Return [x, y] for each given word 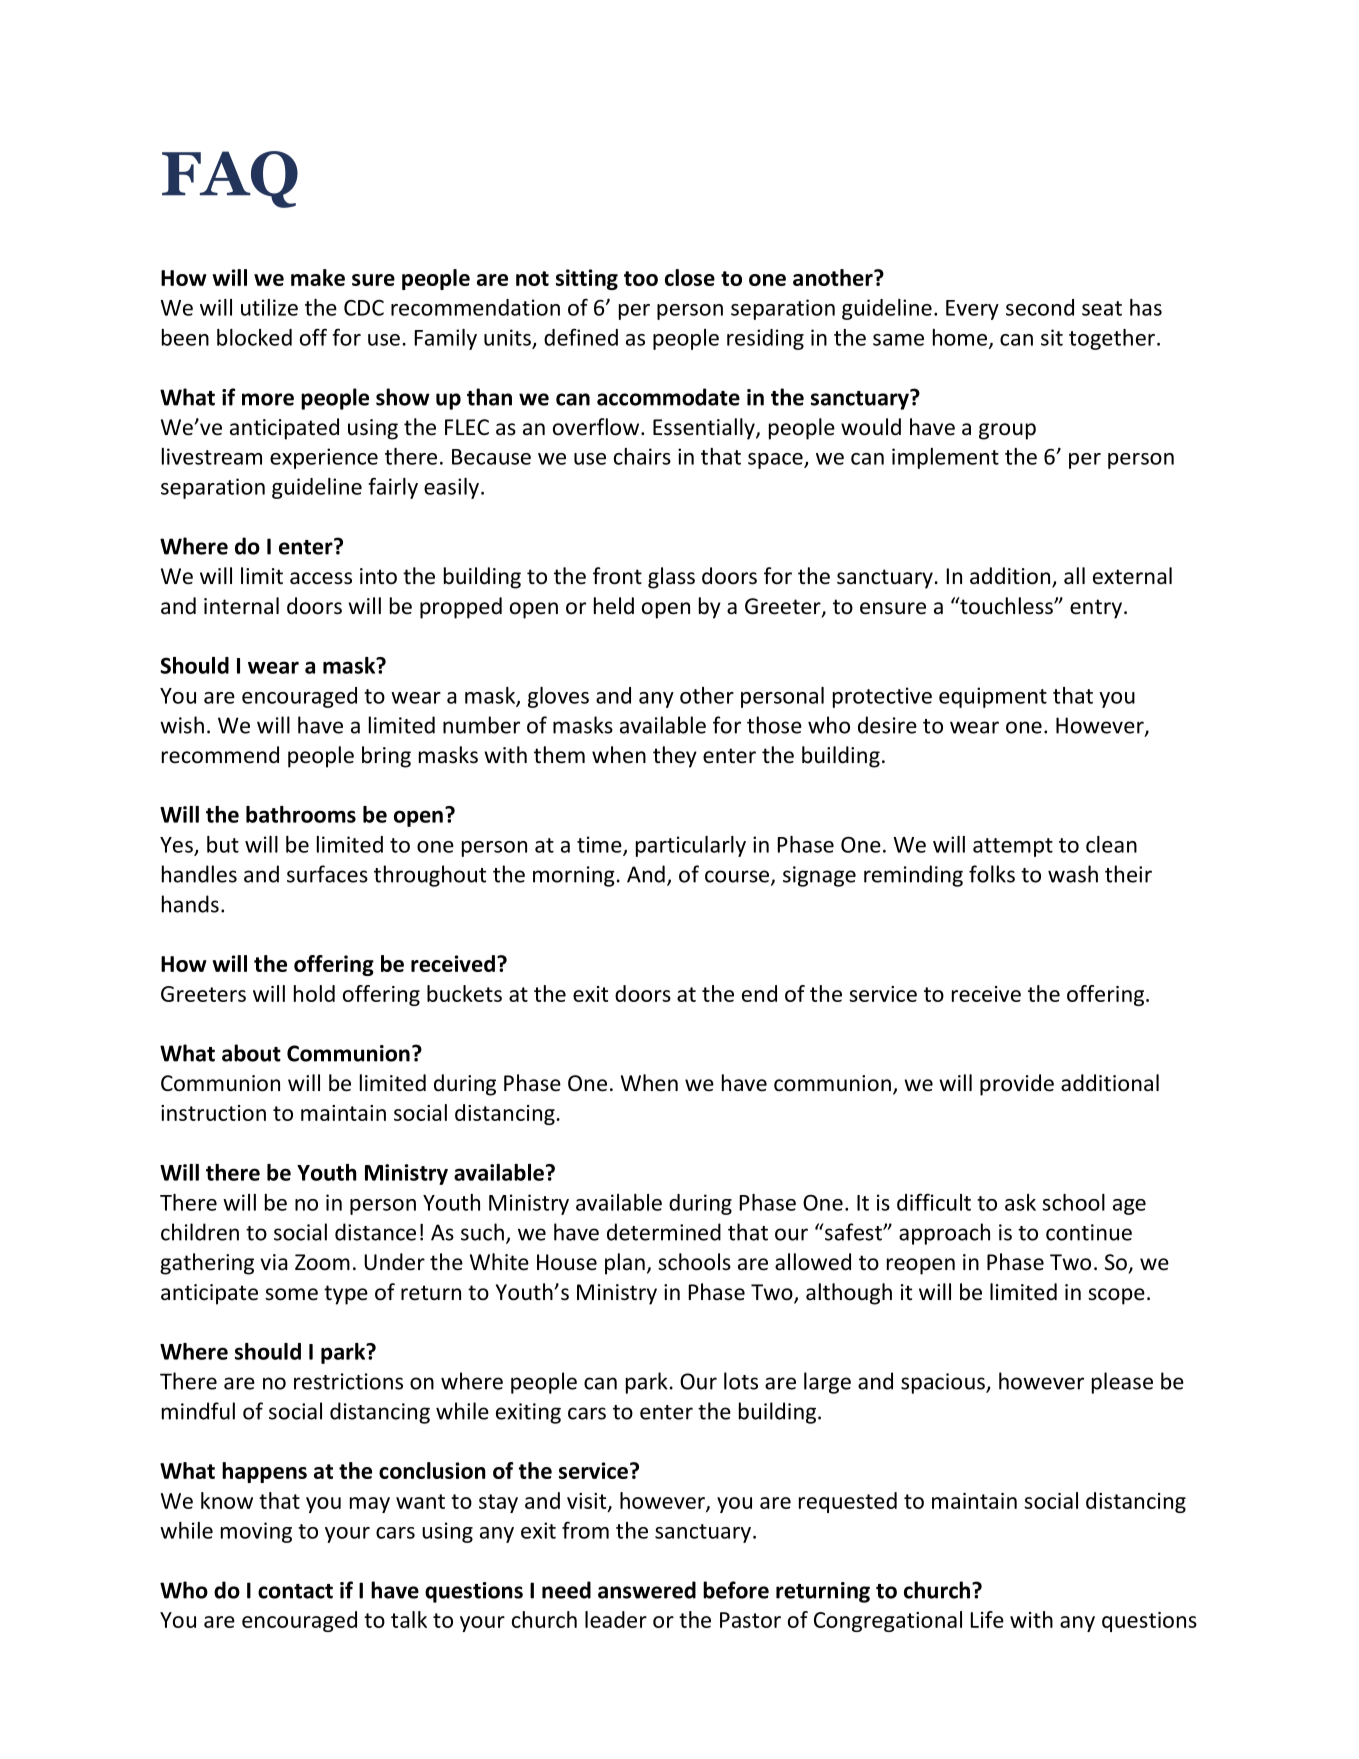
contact [295, 1591]
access [321, 578]
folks [992, 874]
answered [647, 1590]
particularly [691, 846]
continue [1089, 1232]
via [274, 1262]
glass [671, 578]
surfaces [327, 874]
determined [664, 1232]
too [641, 278]
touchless [1006, 606]
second [1040, 307]
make [318, 277]
